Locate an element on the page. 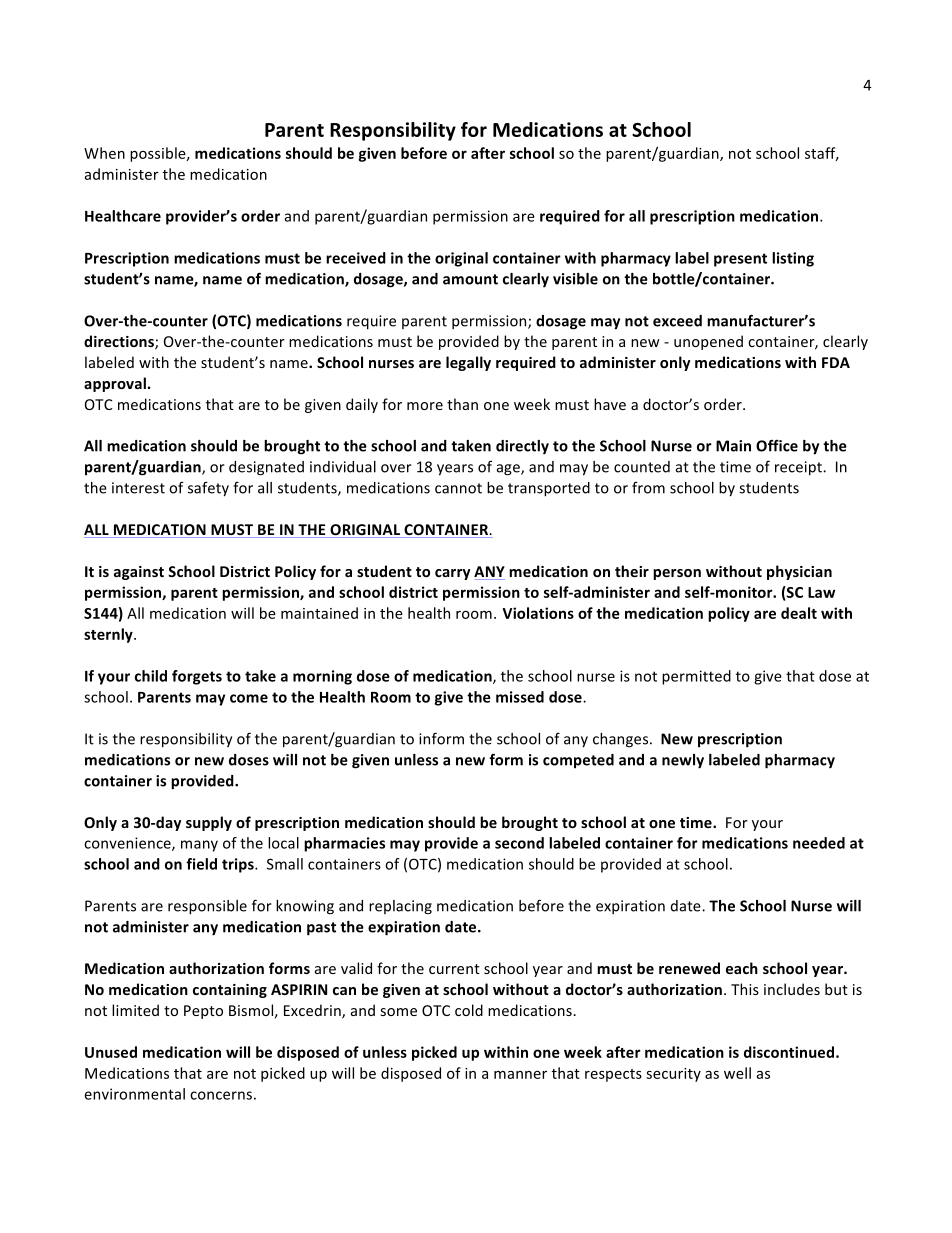 Image resolution: width=952 pixels, height=1233 pixels. Violations is located at coordinates (538, 613).
